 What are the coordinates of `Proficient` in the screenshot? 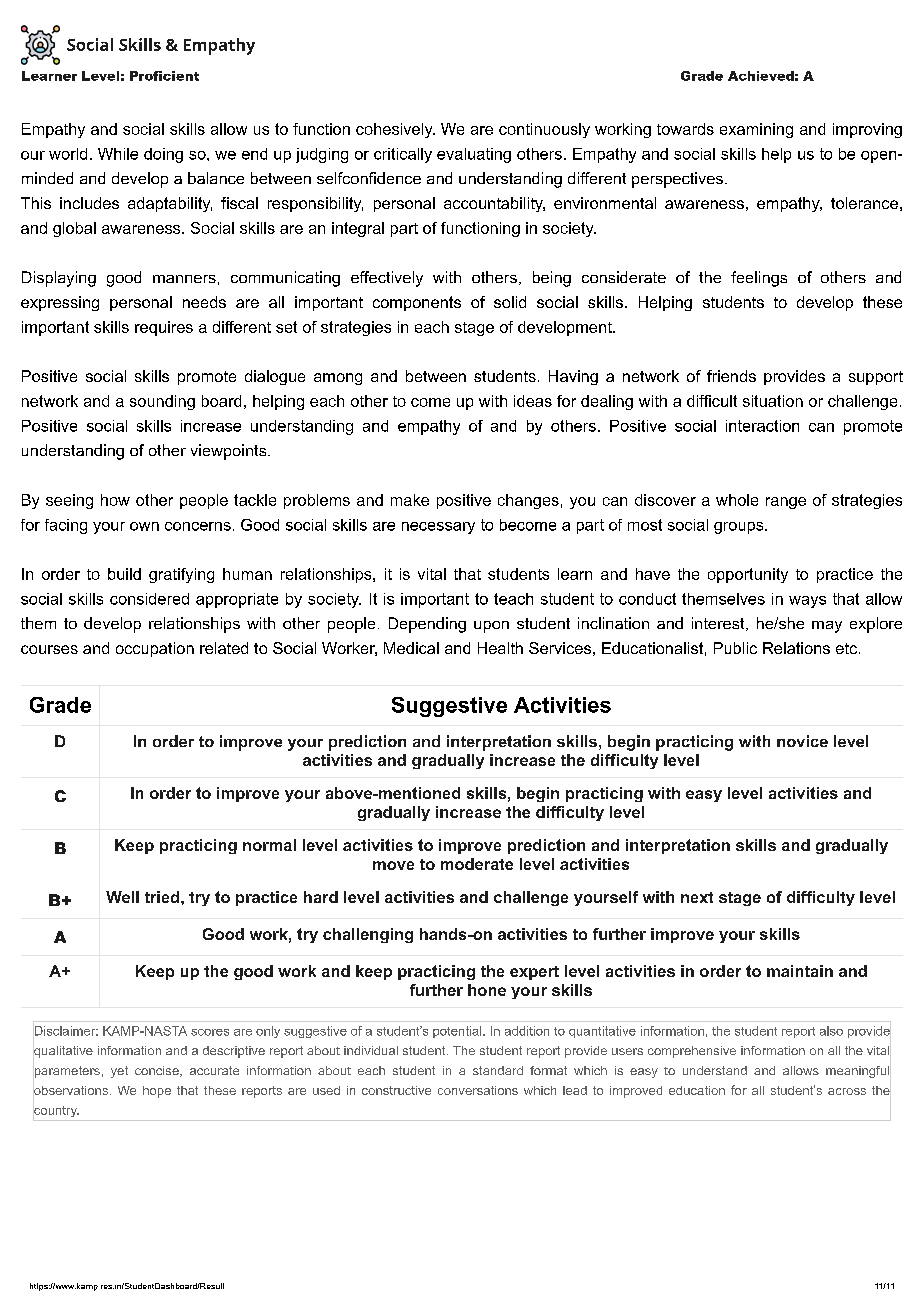 It's located at (164, 76).
